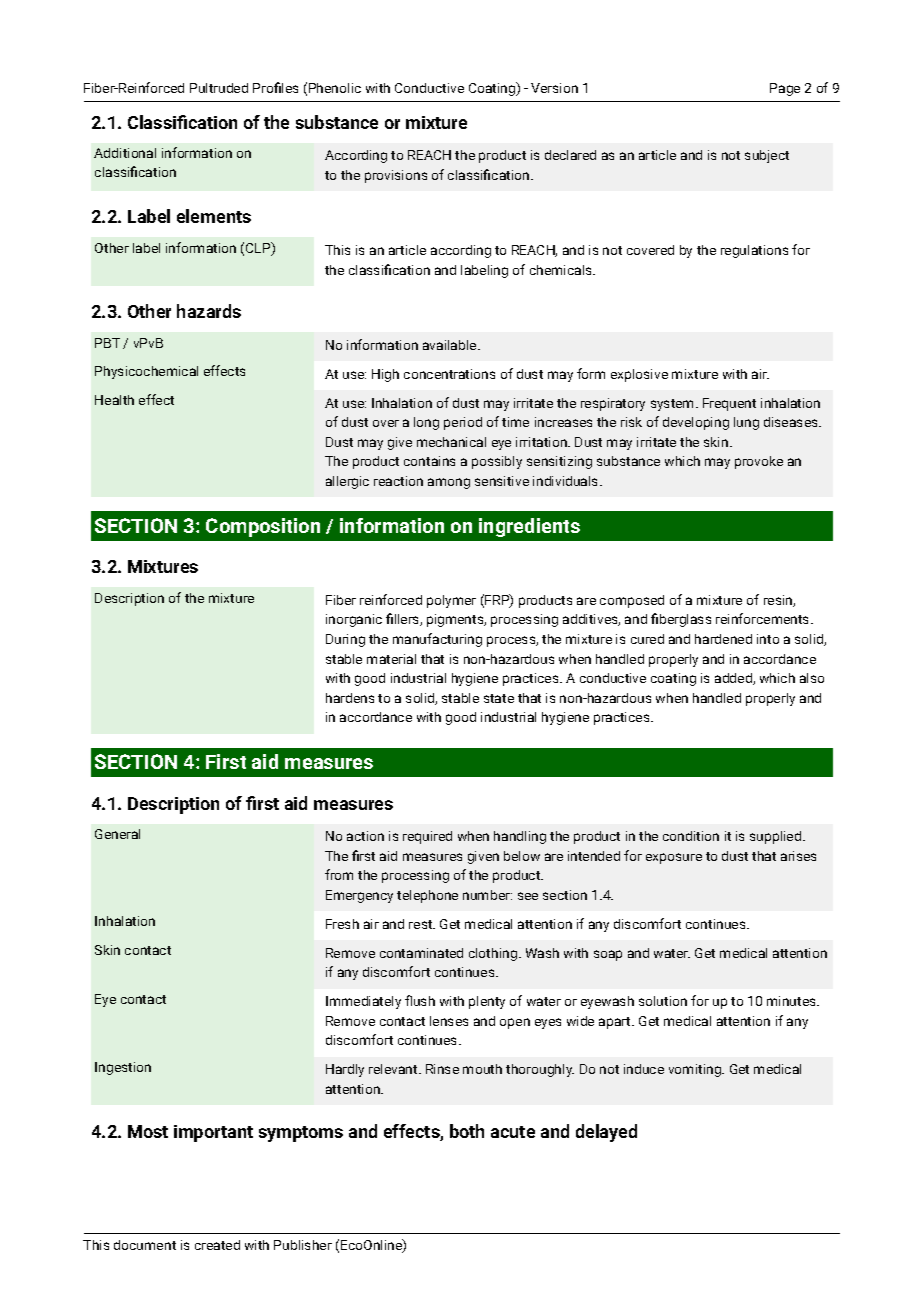 The image size is (924, 1308). Describe the element at coordinates (217, 1245) in the page. I see `created` at that location.
